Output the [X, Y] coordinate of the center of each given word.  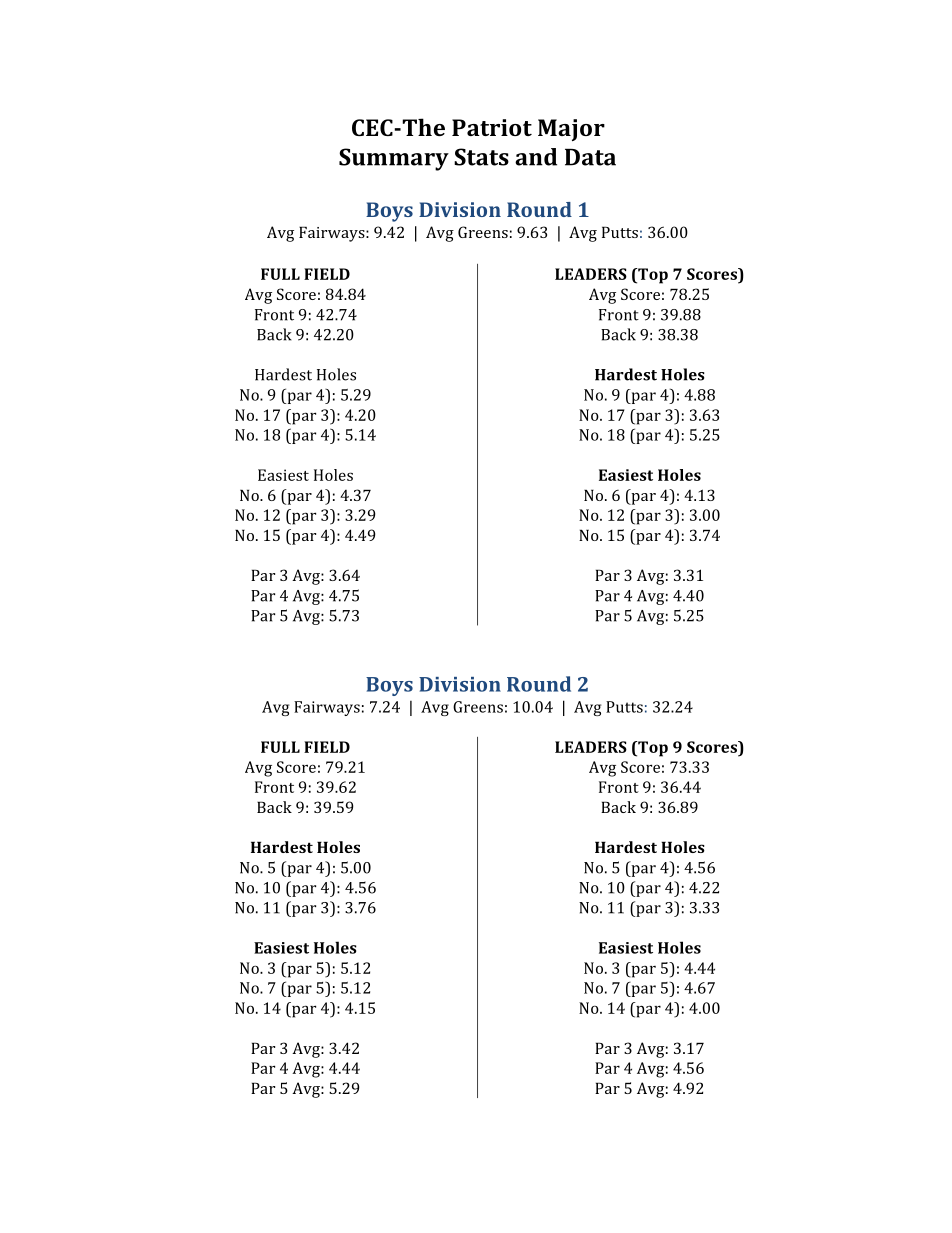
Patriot [492, 127]
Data [590, 157]
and [536, 157]
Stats [481, 157]
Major [571, 130]
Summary [394, 159]
